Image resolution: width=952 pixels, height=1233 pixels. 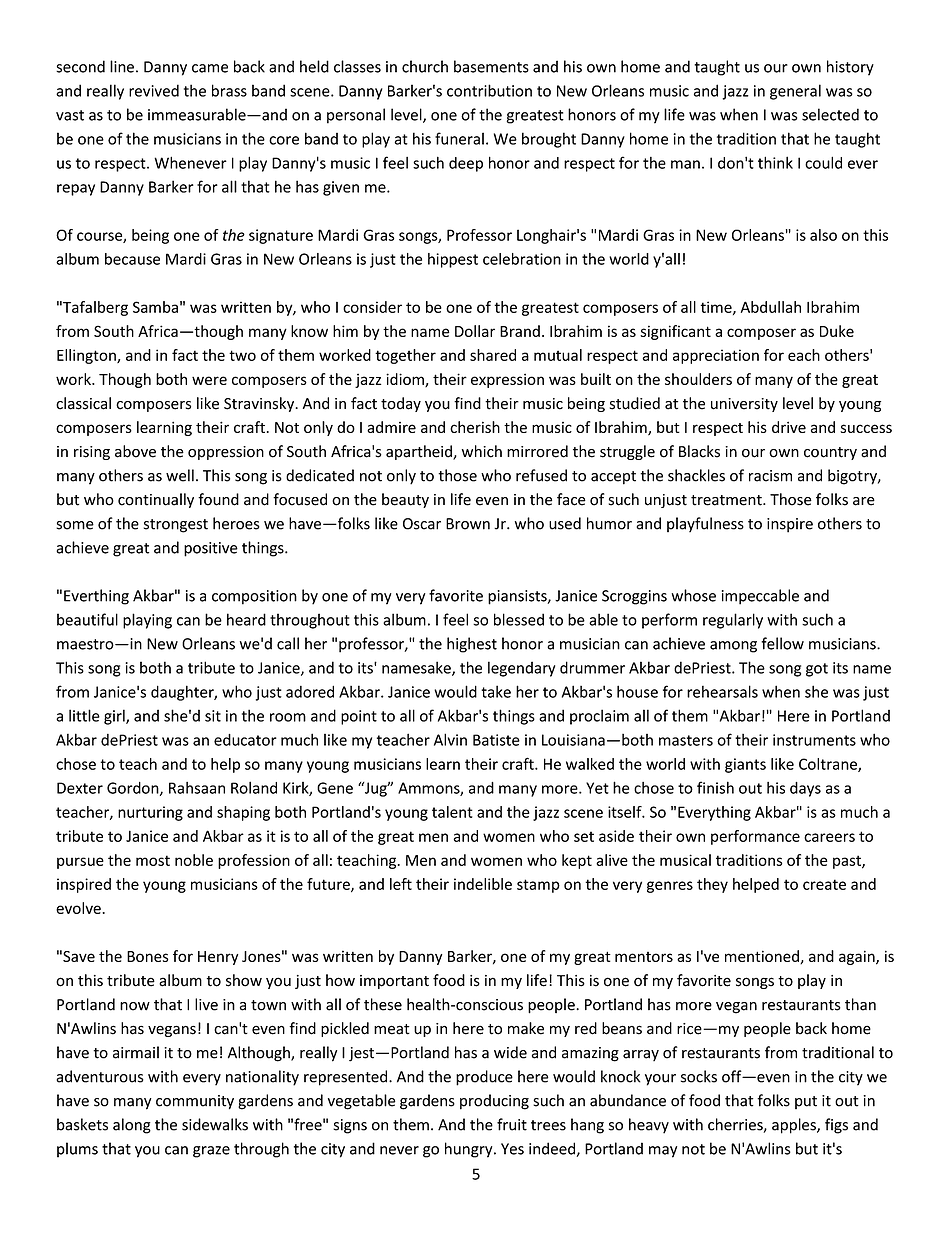 I want to click on revived, so click(x=154, y=90).
